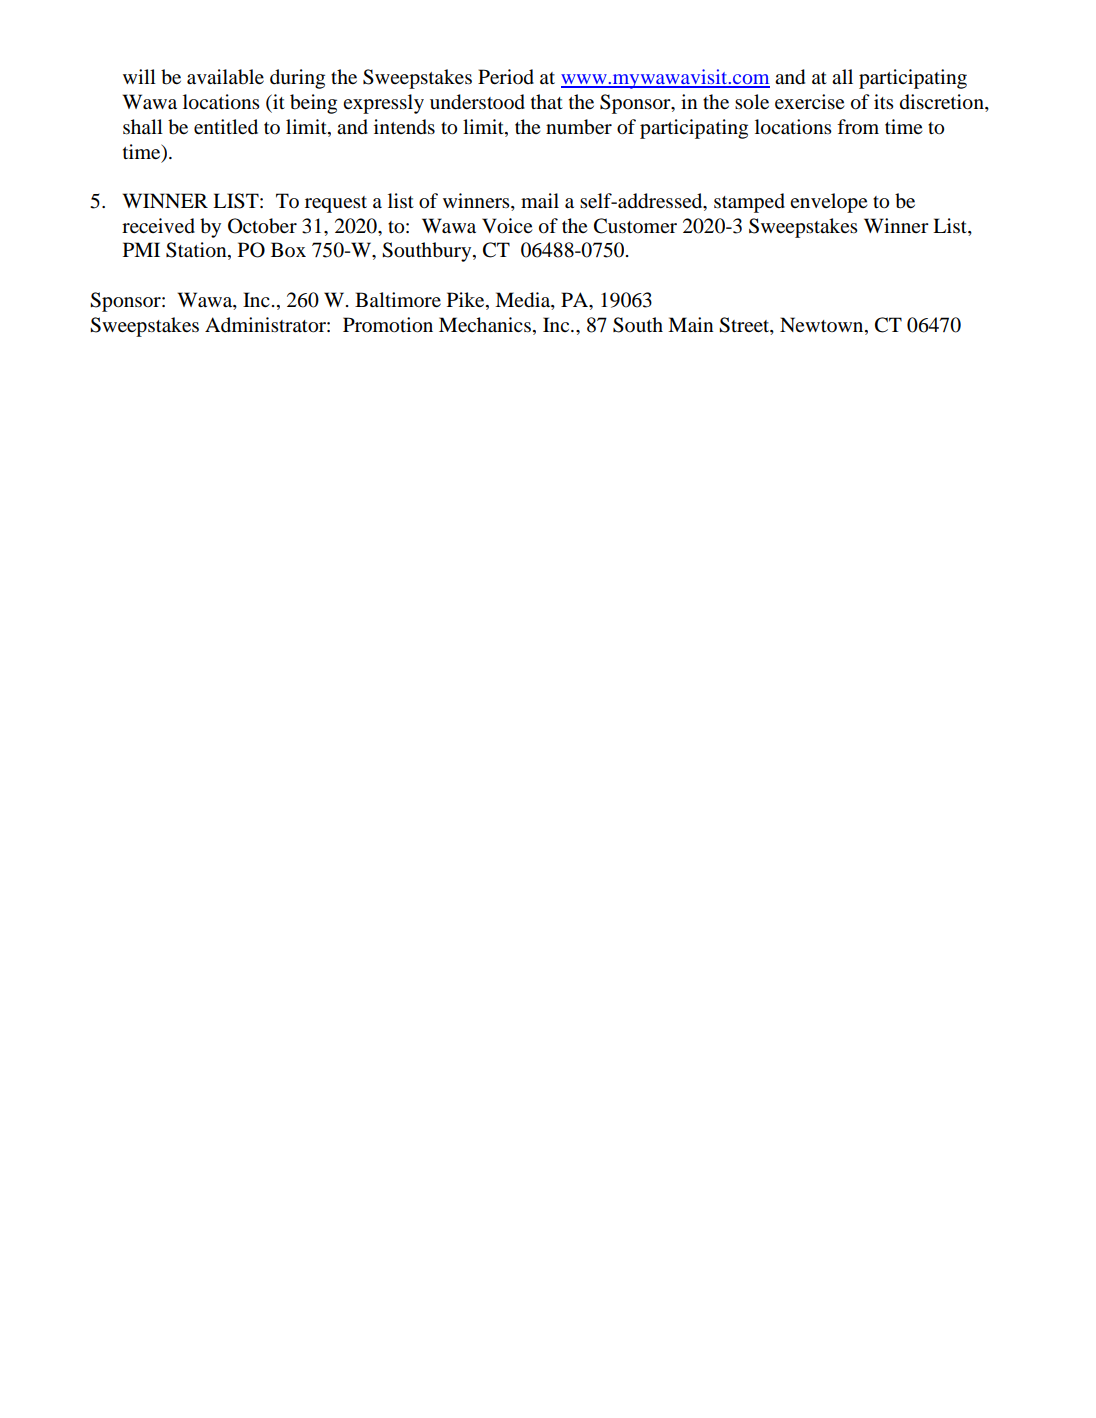 The image size is (1096, 1418). Describe the element at coordinates (226, 127) in the screenshot. I see `entitled` at that location.
